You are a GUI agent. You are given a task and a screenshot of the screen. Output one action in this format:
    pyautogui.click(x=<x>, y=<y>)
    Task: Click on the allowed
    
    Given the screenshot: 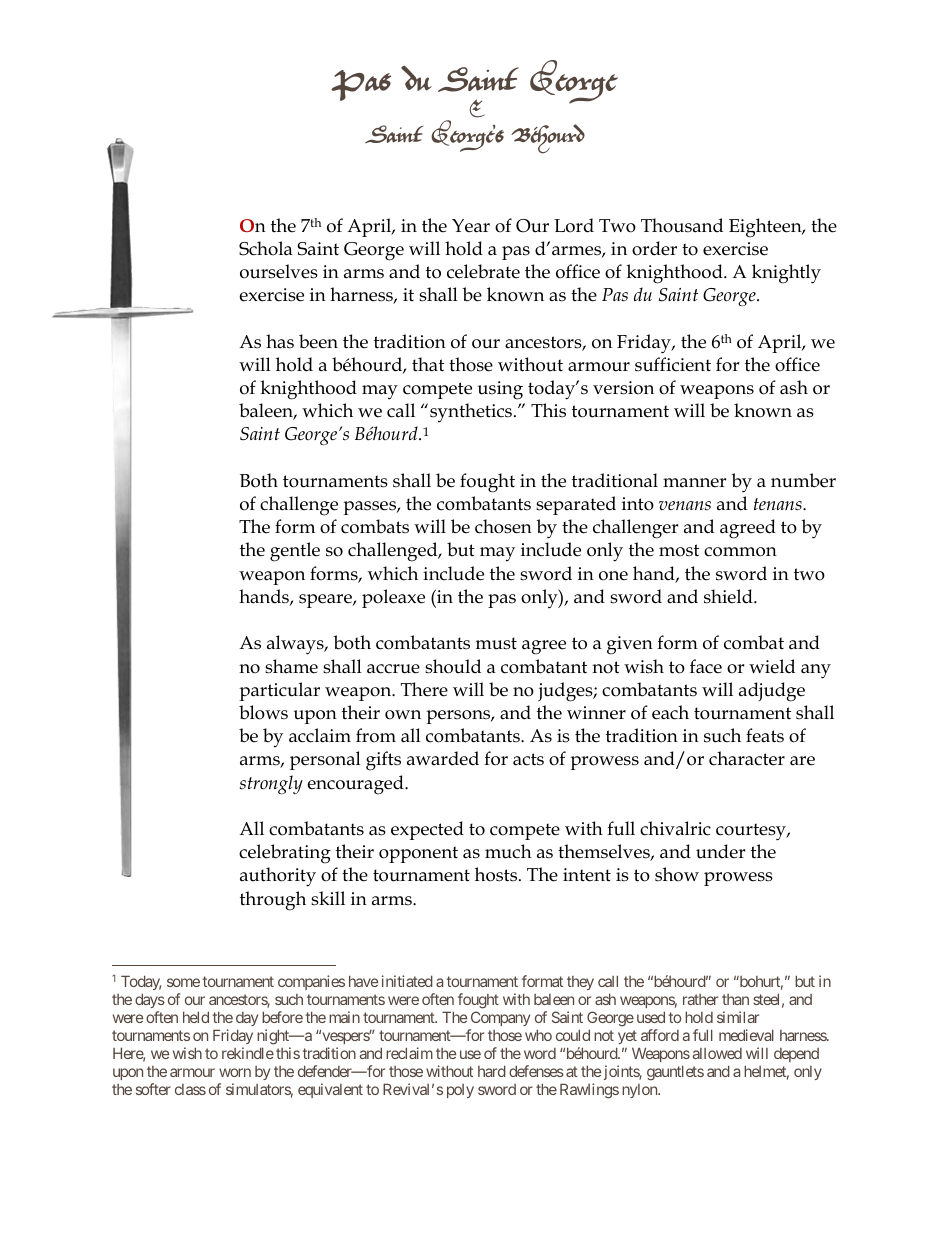 What is the action you would take?
    pyautogui.click(x=717, y=1053)
